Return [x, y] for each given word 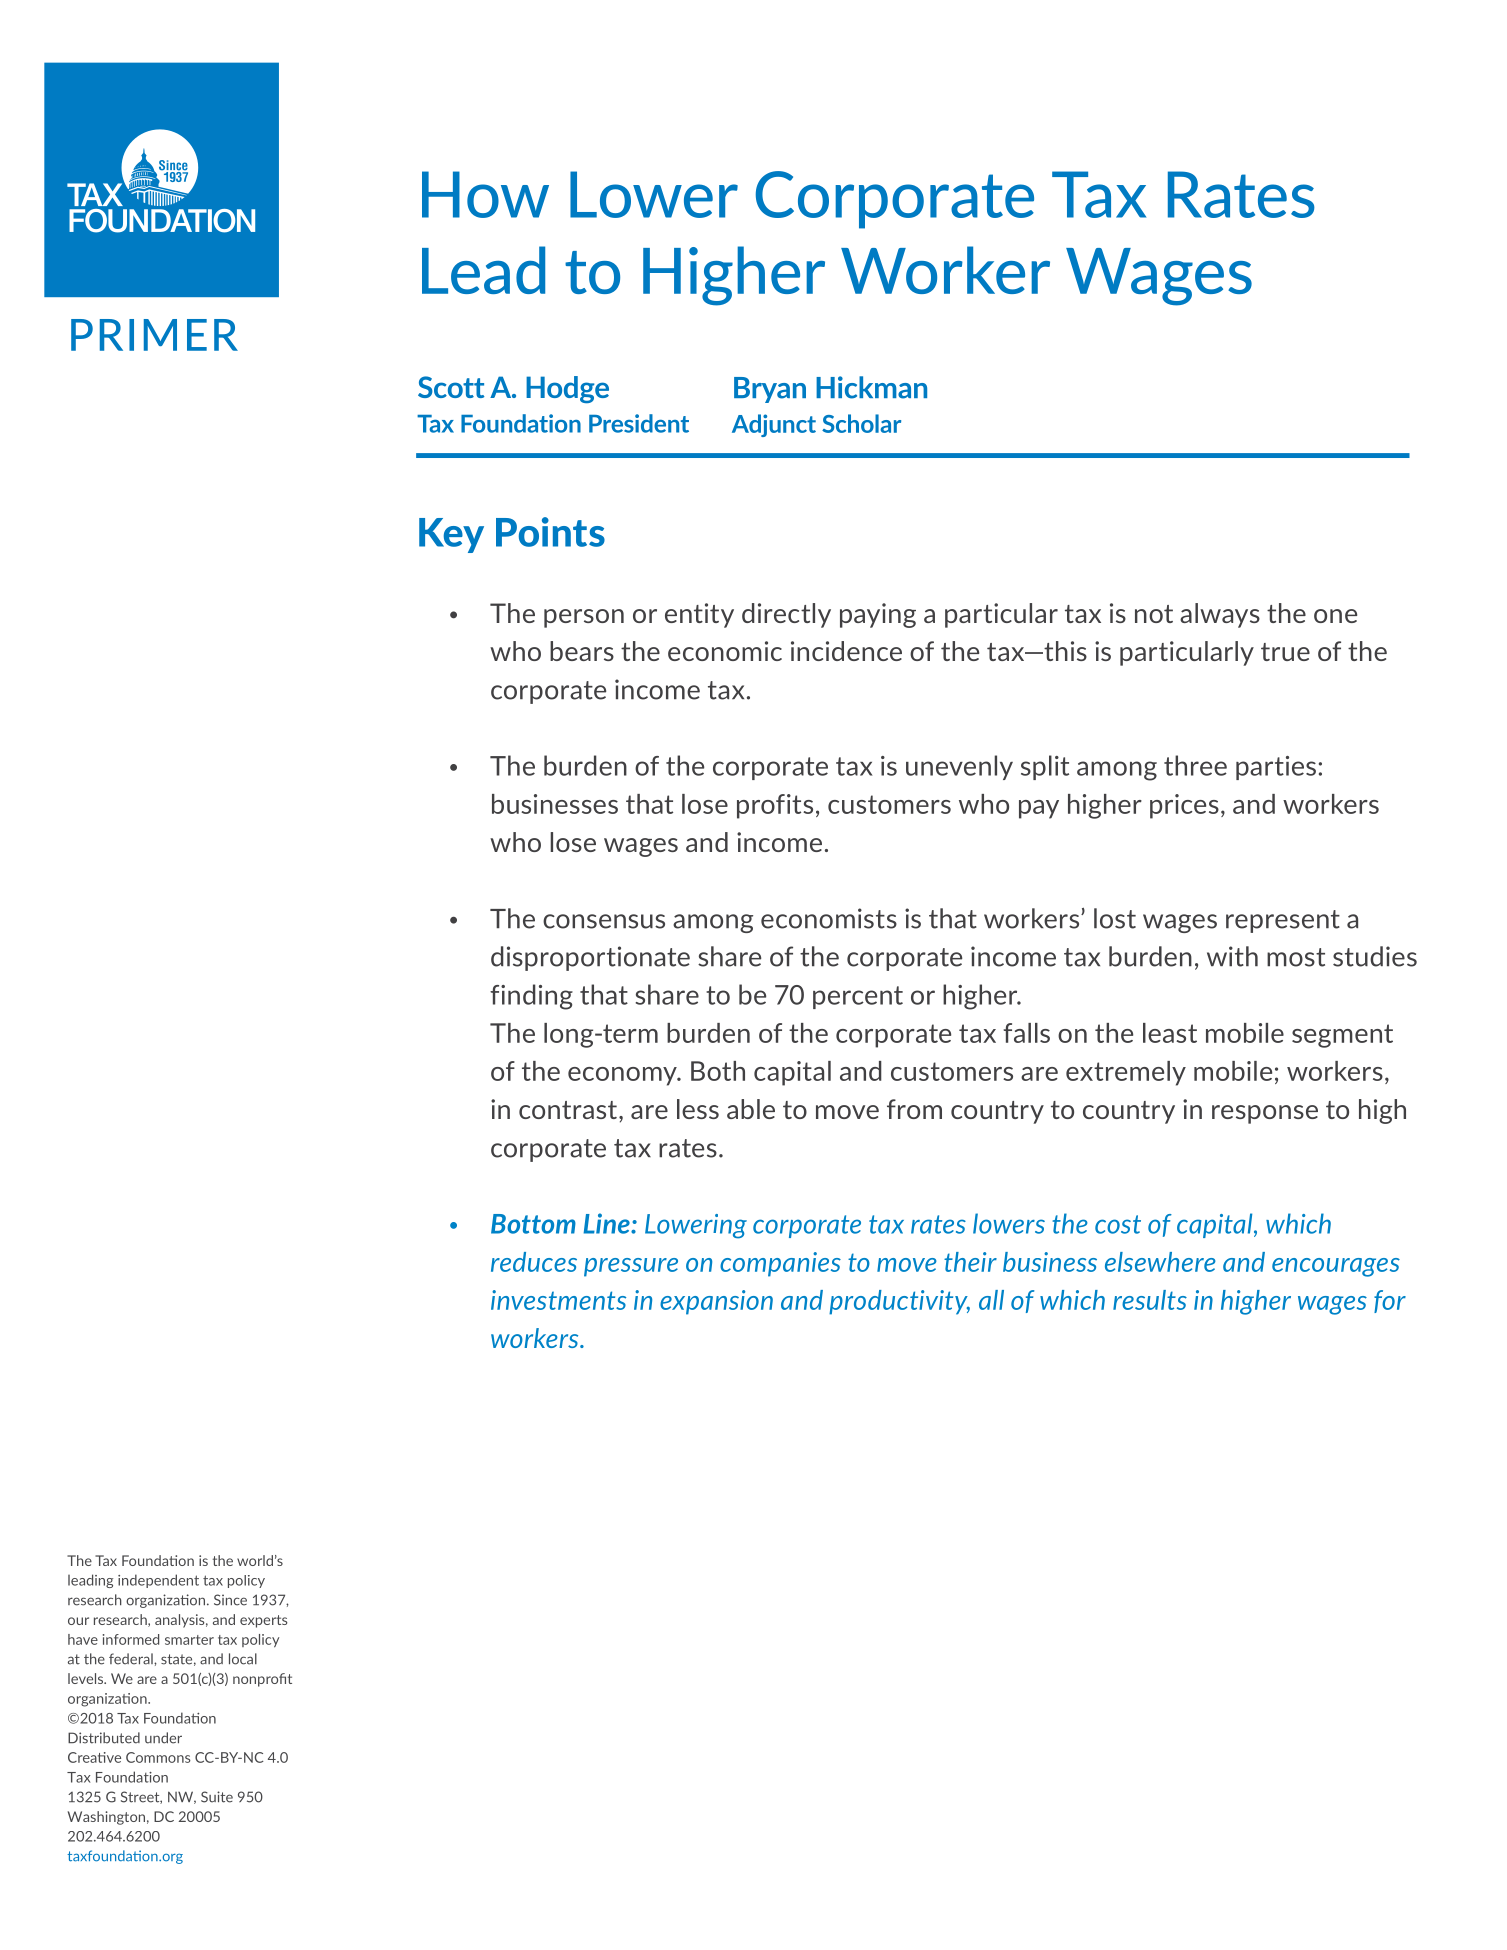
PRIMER [154, 335]
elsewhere [1160, 1262]
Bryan [770, 390]
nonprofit [262, 1680]
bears [582, 651]
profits [775, 806]
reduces [534, 1262]
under [163, 1738]
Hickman [871, 387]
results [1150, 1300]
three [1195, 765]
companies [780, 1264]
